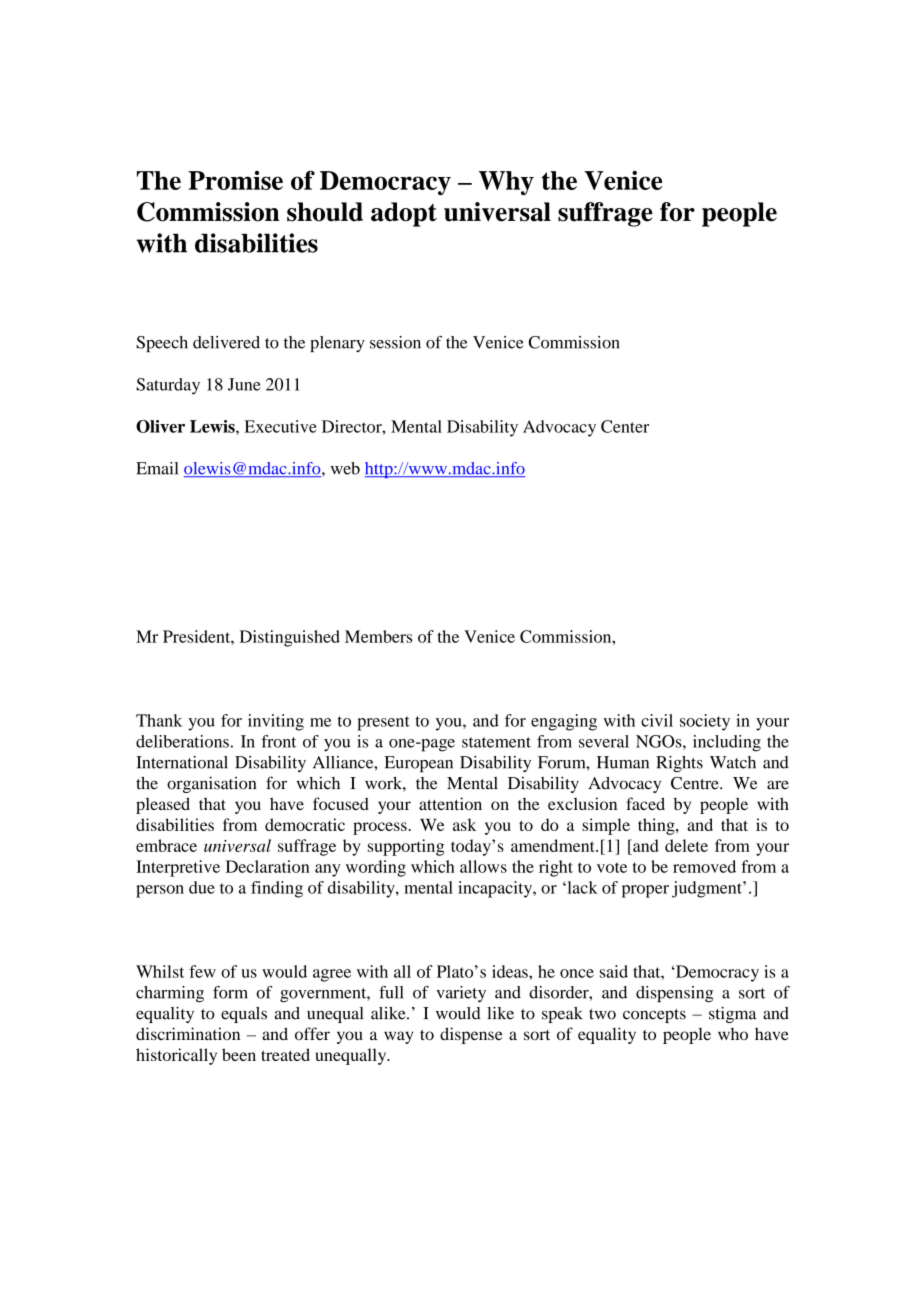 This screenshot has width=924, height=1308. What do you see at coordinates (404, 214) in the screenshot?
I see `adopt` at bounding box center [404, 214].
